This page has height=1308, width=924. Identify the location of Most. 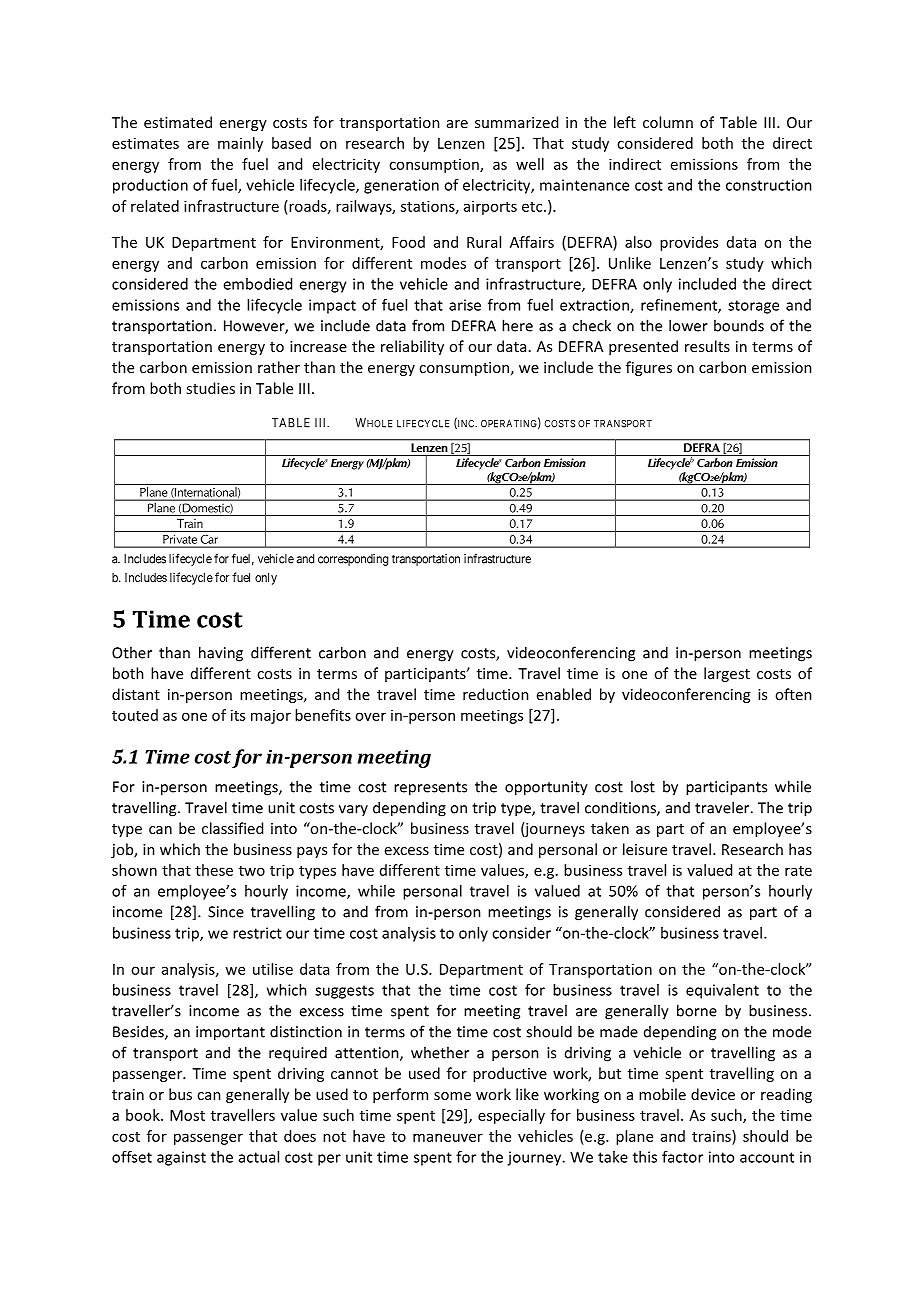
(187, 1115).
